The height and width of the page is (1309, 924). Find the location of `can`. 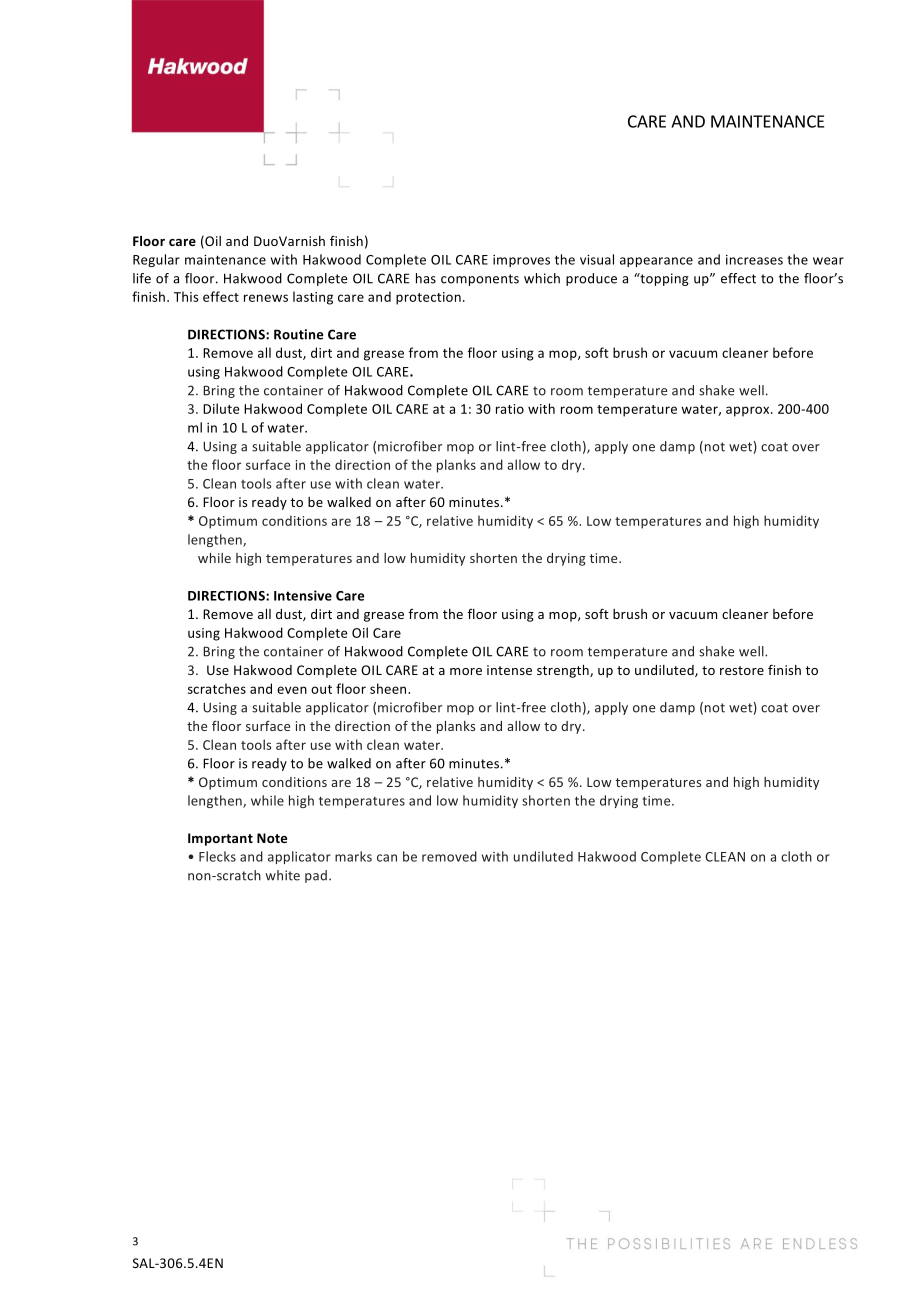

can is located at coordinates (387, 858).
